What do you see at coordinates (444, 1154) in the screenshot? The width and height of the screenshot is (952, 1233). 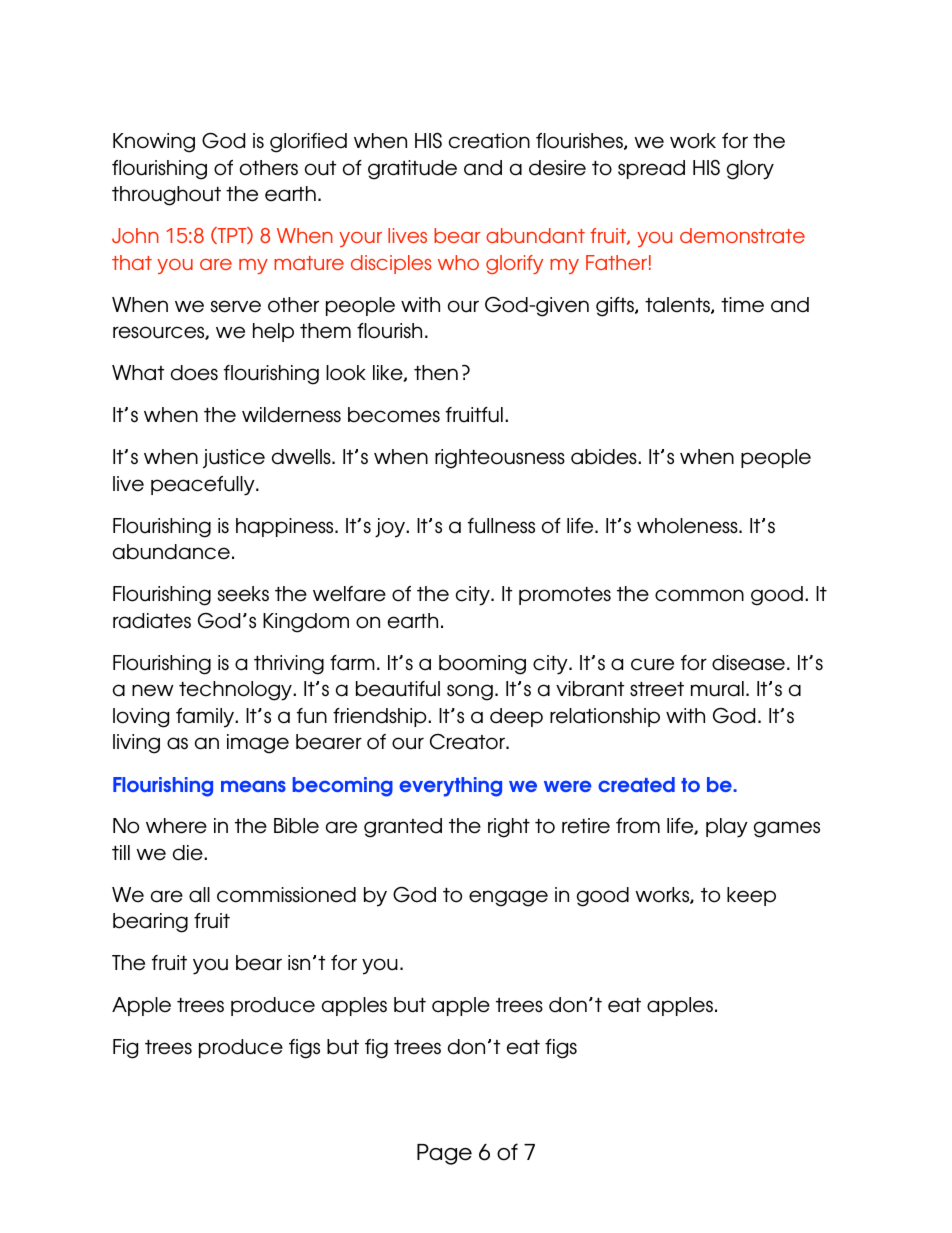 I see `Page` at bounding box center [444, 1154].
